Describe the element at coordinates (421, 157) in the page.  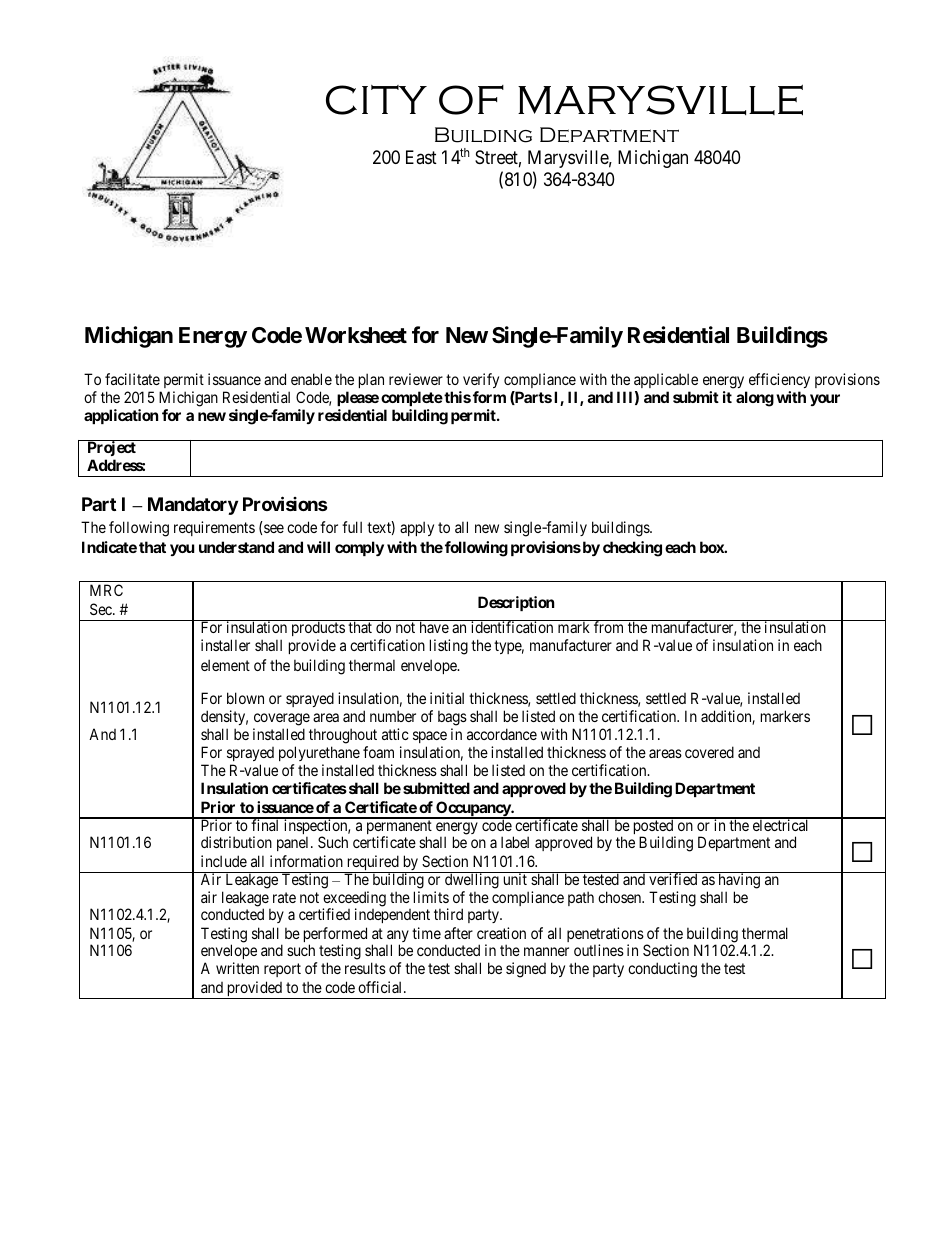
I see `East` at that location.
